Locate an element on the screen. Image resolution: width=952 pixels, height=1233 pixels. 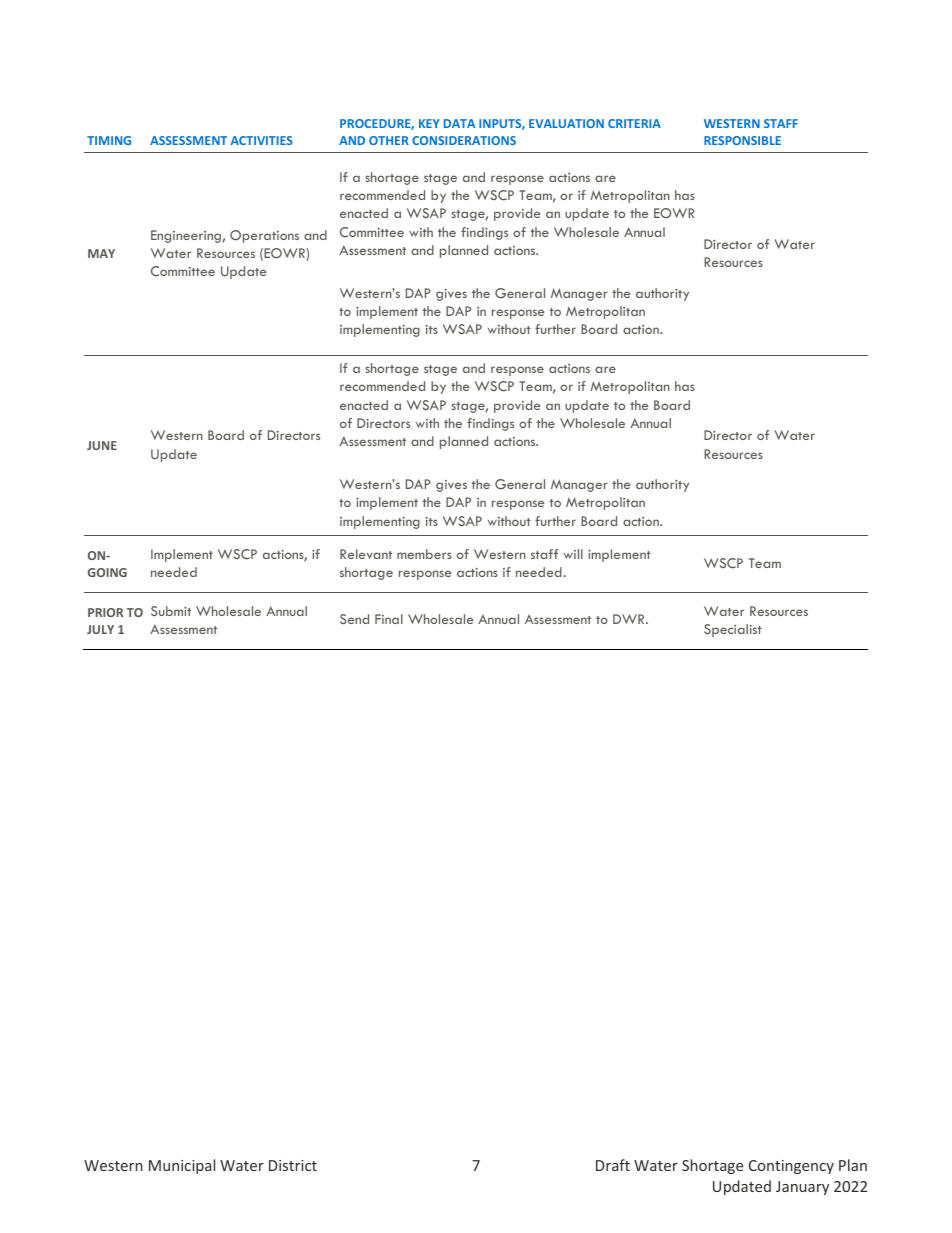
TIMING is located at coordinates (109, 140).
